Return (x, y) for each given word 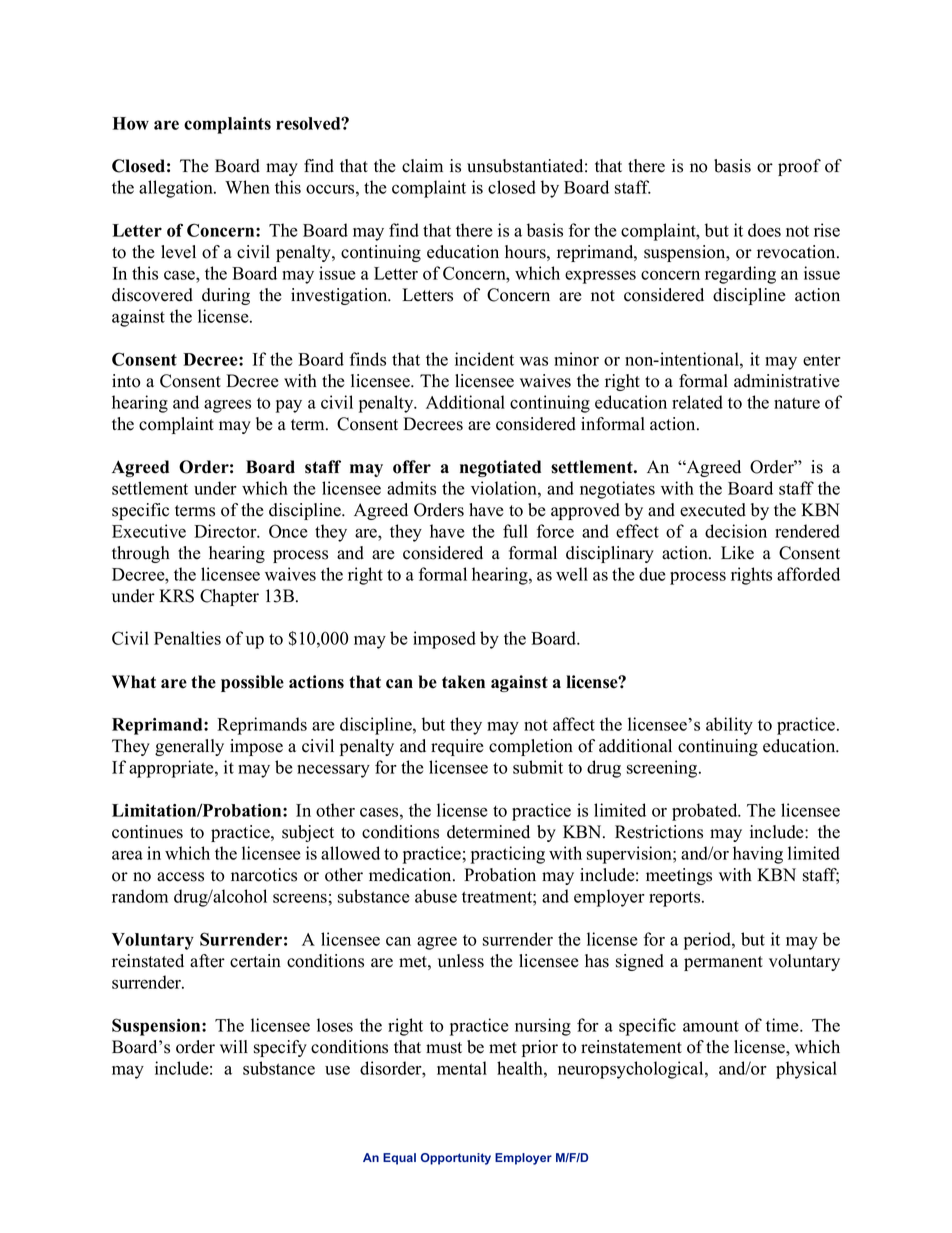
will (234, 1046)
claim (422, 166)
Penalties (187, 638)
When (247, 187)
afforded (808, 574)
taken (463, 682)
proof (799, 167)
